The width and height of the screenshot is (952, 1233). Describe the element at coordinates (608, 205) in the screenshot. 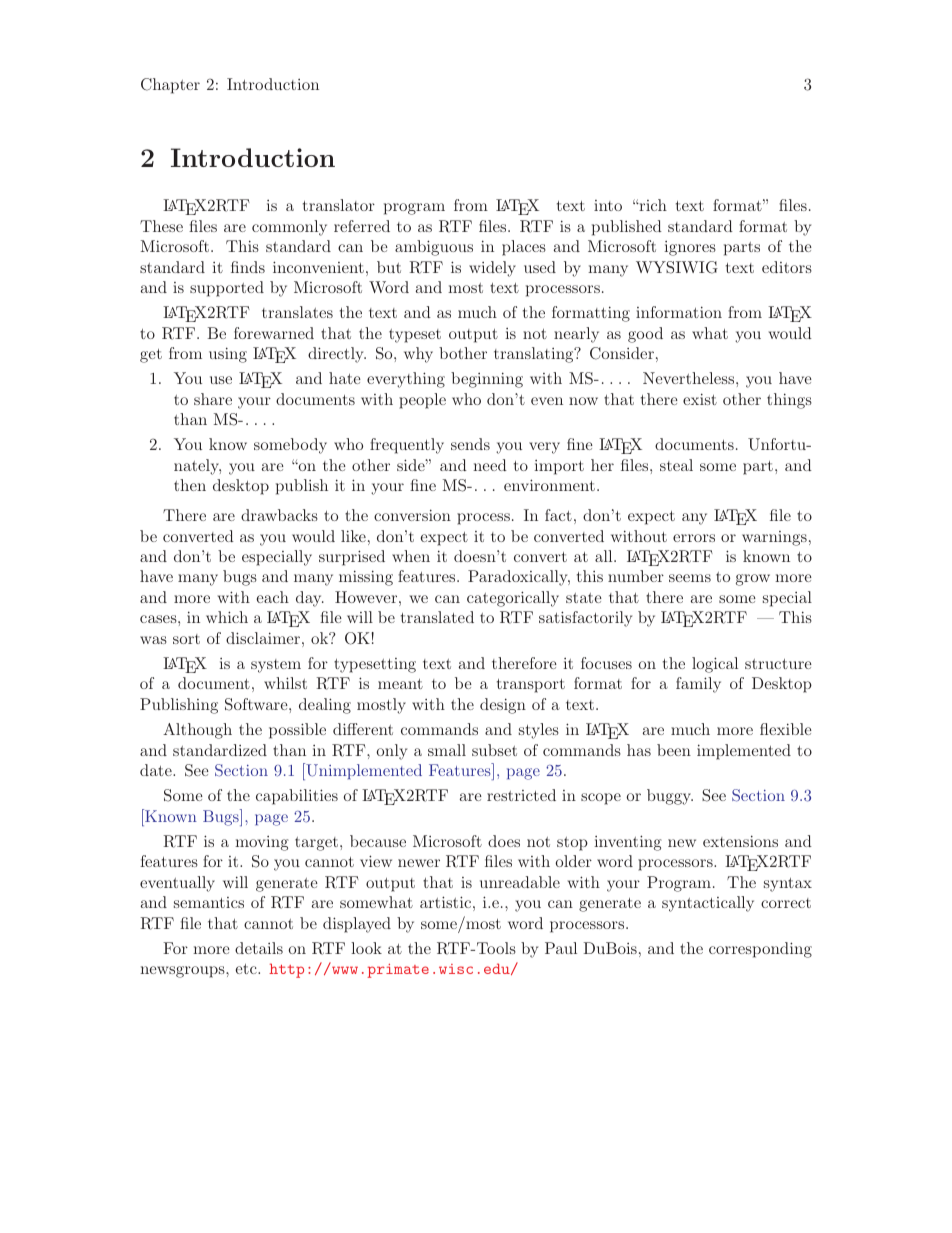

I see `into` at that location.
